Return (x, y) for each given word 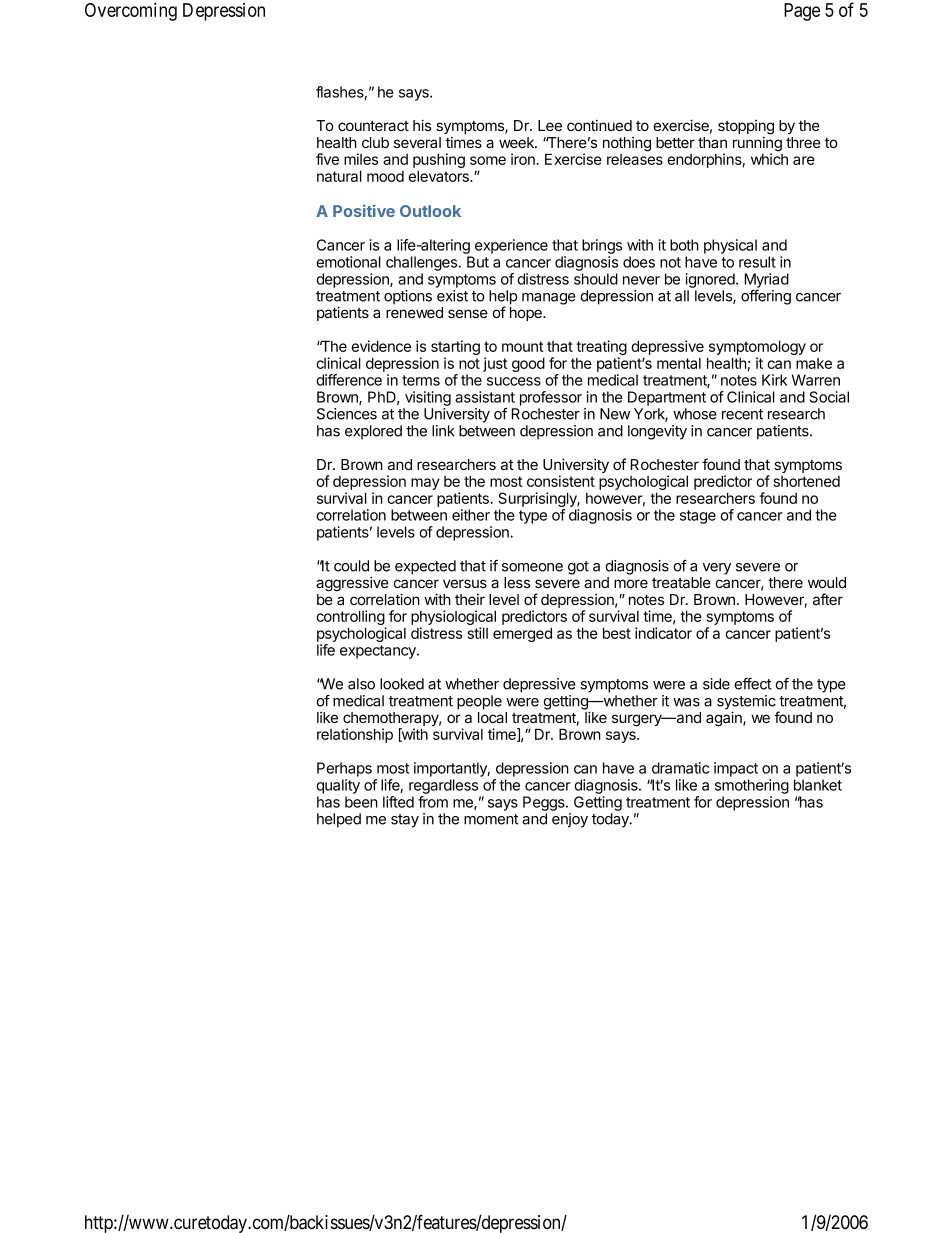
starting (455, 349)
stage (698, 517)
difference (349, 380)
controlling (351, 619)
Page (802, 12)
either (471, 515)
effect (752, 684)
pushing (439, 160)
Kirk (774, 380)
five (327, 159)
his (422, 125)
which (769, 159)
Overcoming (131, 11)
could (351, 566)
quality (338, 786)
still (478, 633)
